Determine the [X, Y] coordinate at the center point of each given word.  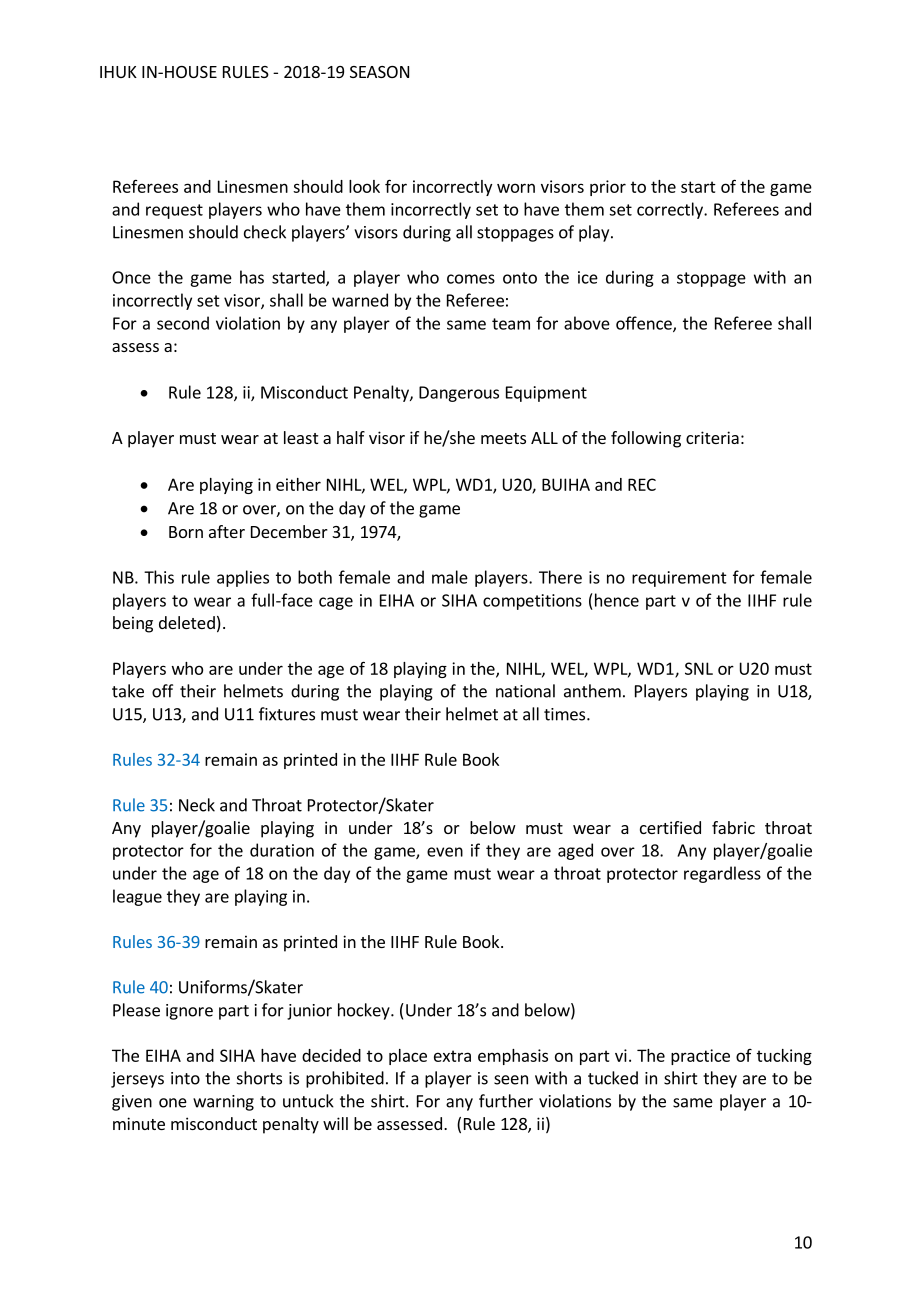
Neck [197, 805]
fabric [733, 827]
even [445, 852]
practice [700, 1057]
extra [452, 1056]
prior [608, 188]
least [301, 437]
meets [503, 438]
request [174, 211]
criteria [712, 437]
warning [223, 1103]
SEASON [379, 72]
